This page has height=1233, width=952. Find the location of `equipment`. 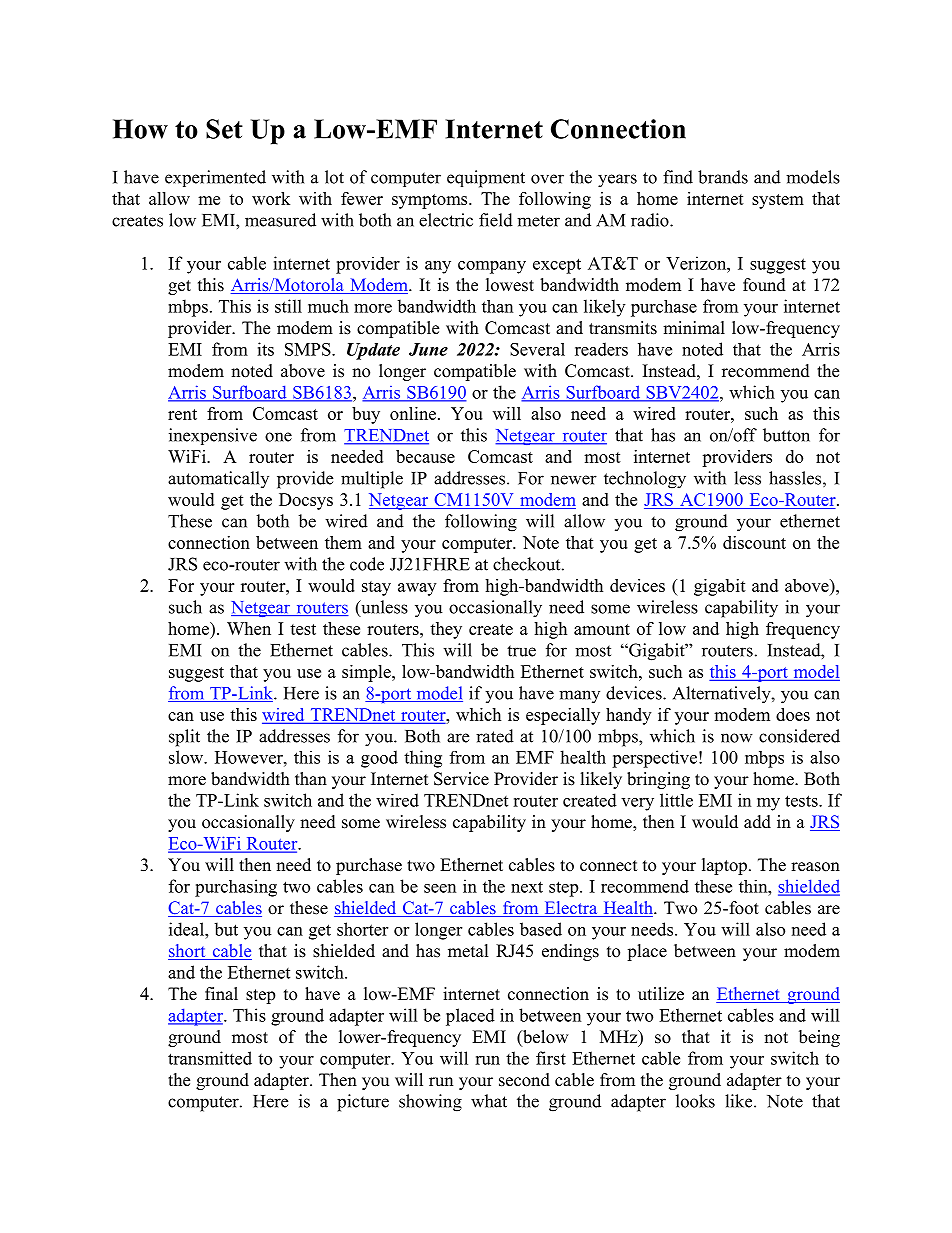

equipment is located at coordinates (486, 179).
